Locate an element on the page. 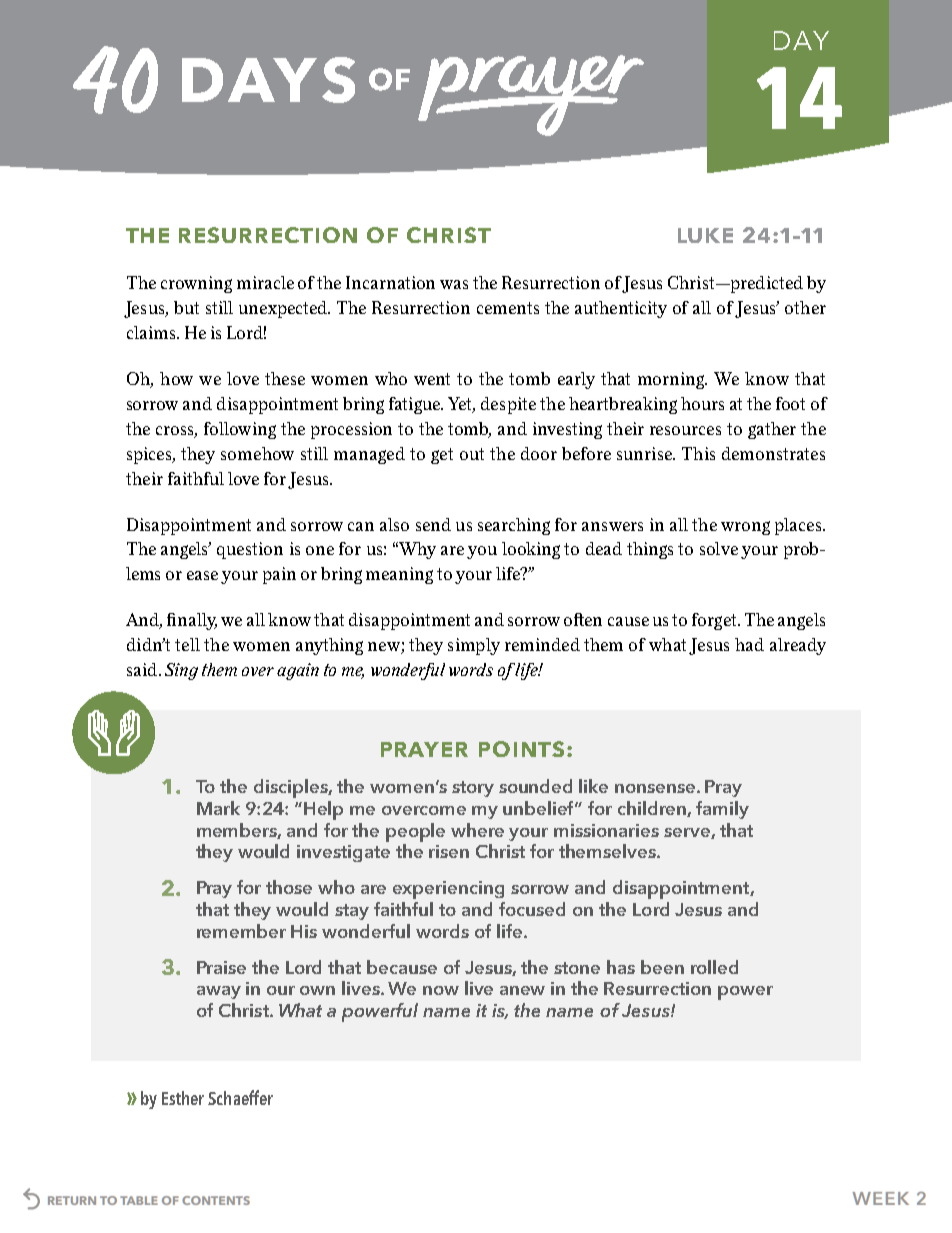  other is located at coordinates (805, 307).
